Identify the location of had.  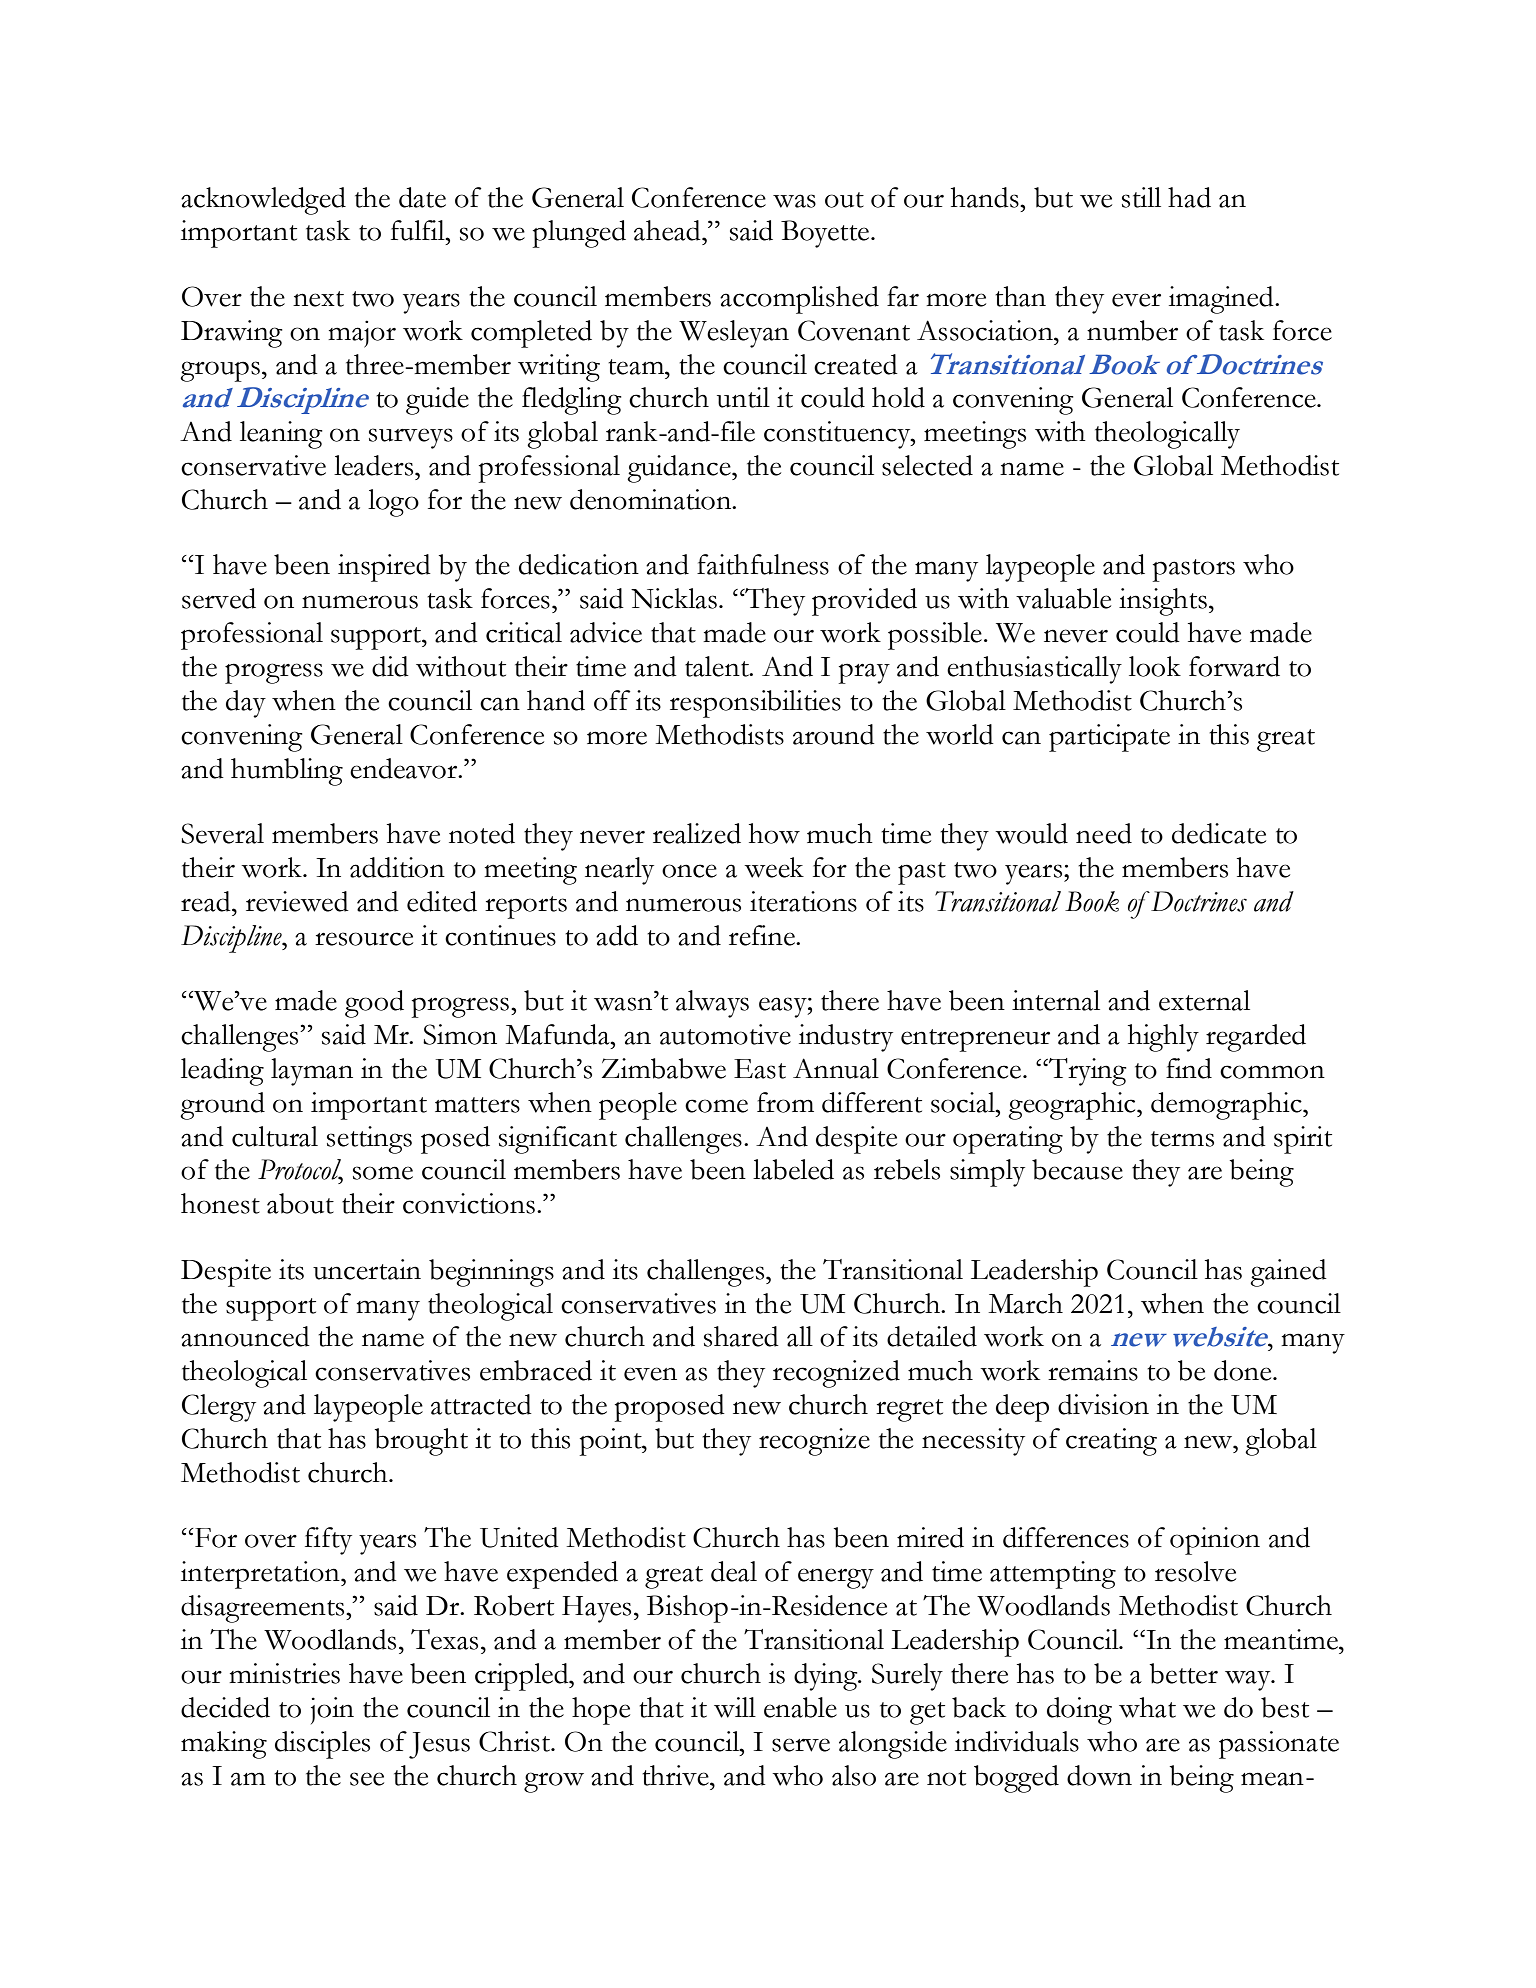
(1189, 197).
